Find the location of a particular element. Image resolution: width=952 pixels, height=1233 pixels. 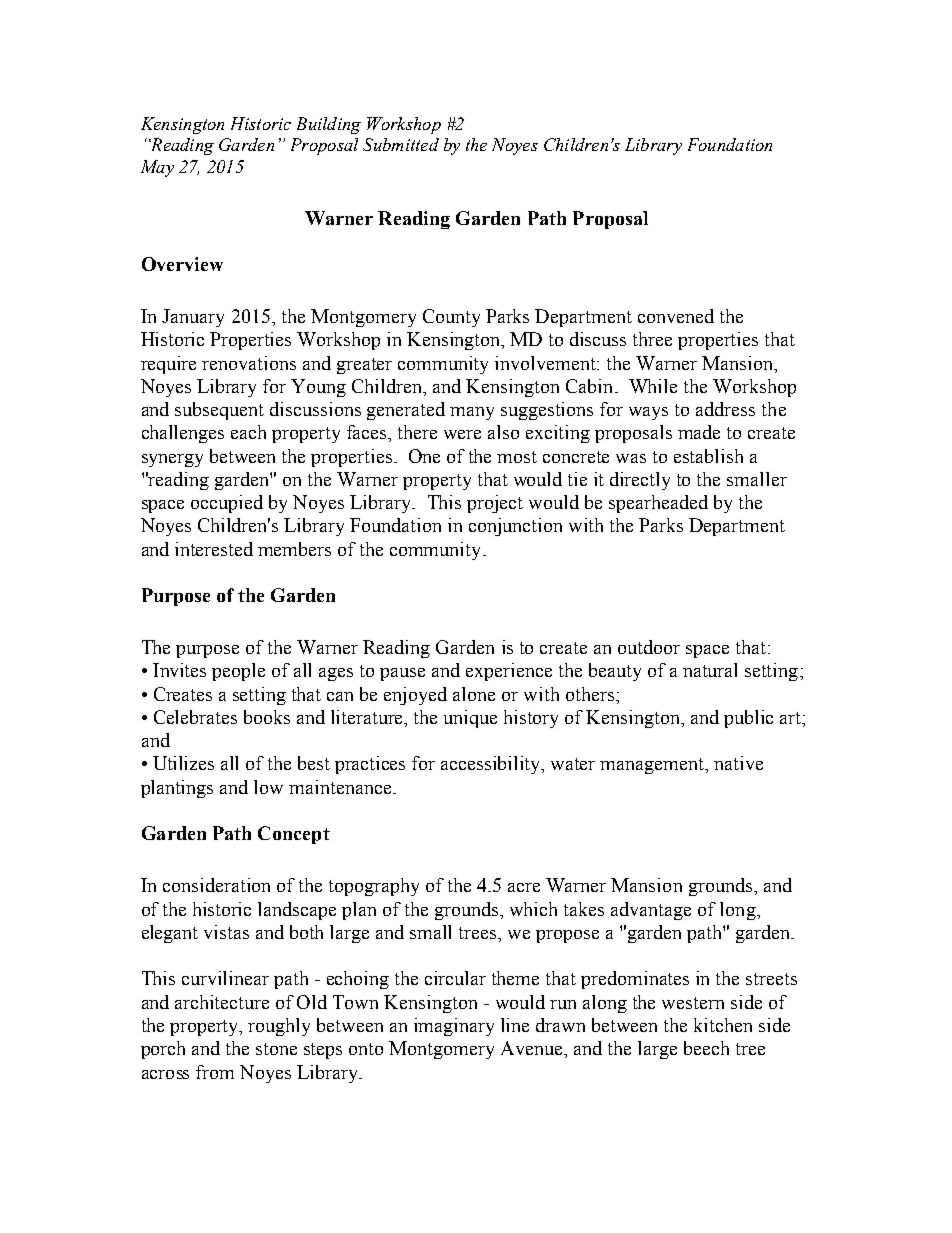

outdoor is located at coordinates (649, 647).
